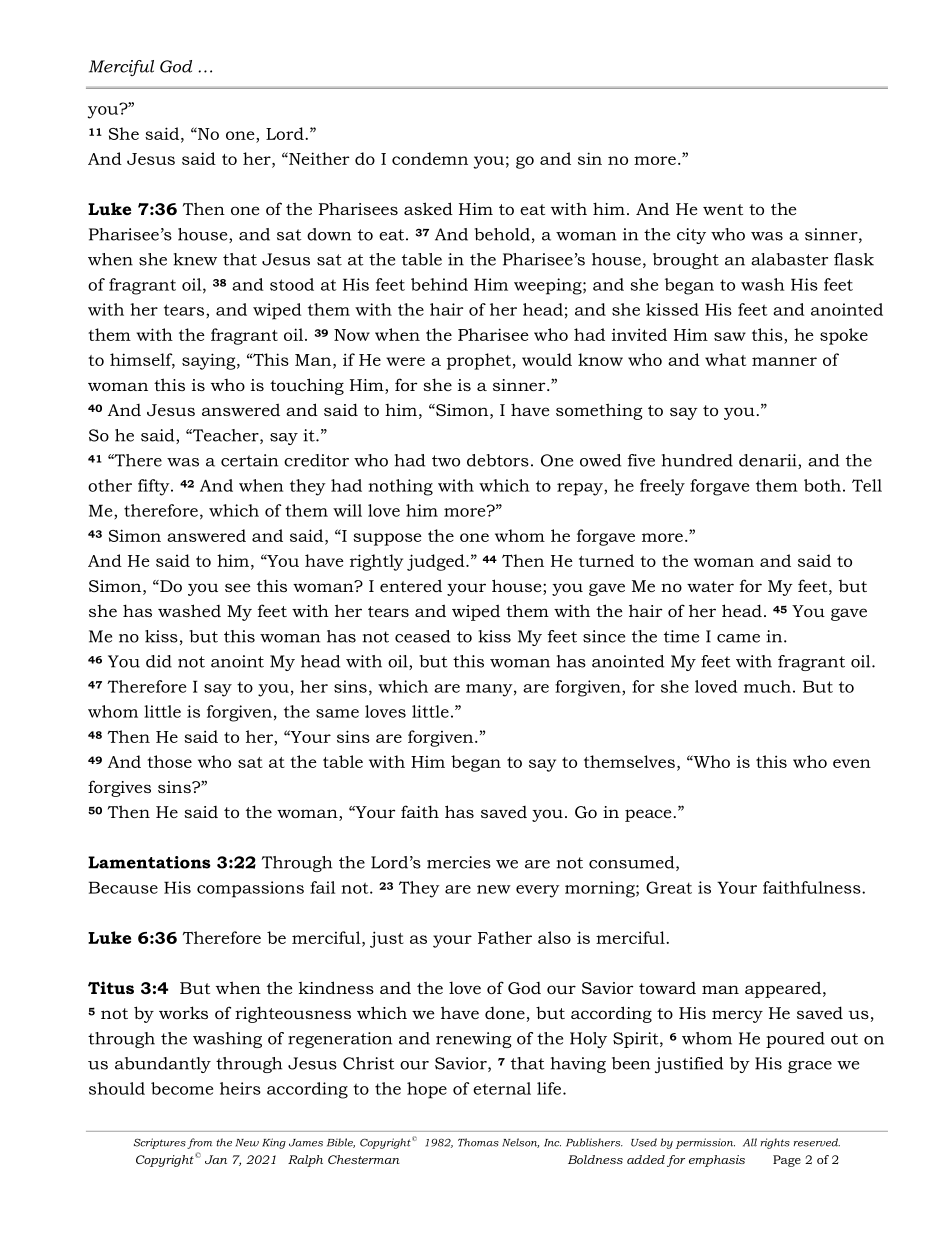 The height and width of the page is (1233, 952). What do you see at coordinates (775, 1143) in the page?
I see `rights` at bounding box center [775, 1143].
